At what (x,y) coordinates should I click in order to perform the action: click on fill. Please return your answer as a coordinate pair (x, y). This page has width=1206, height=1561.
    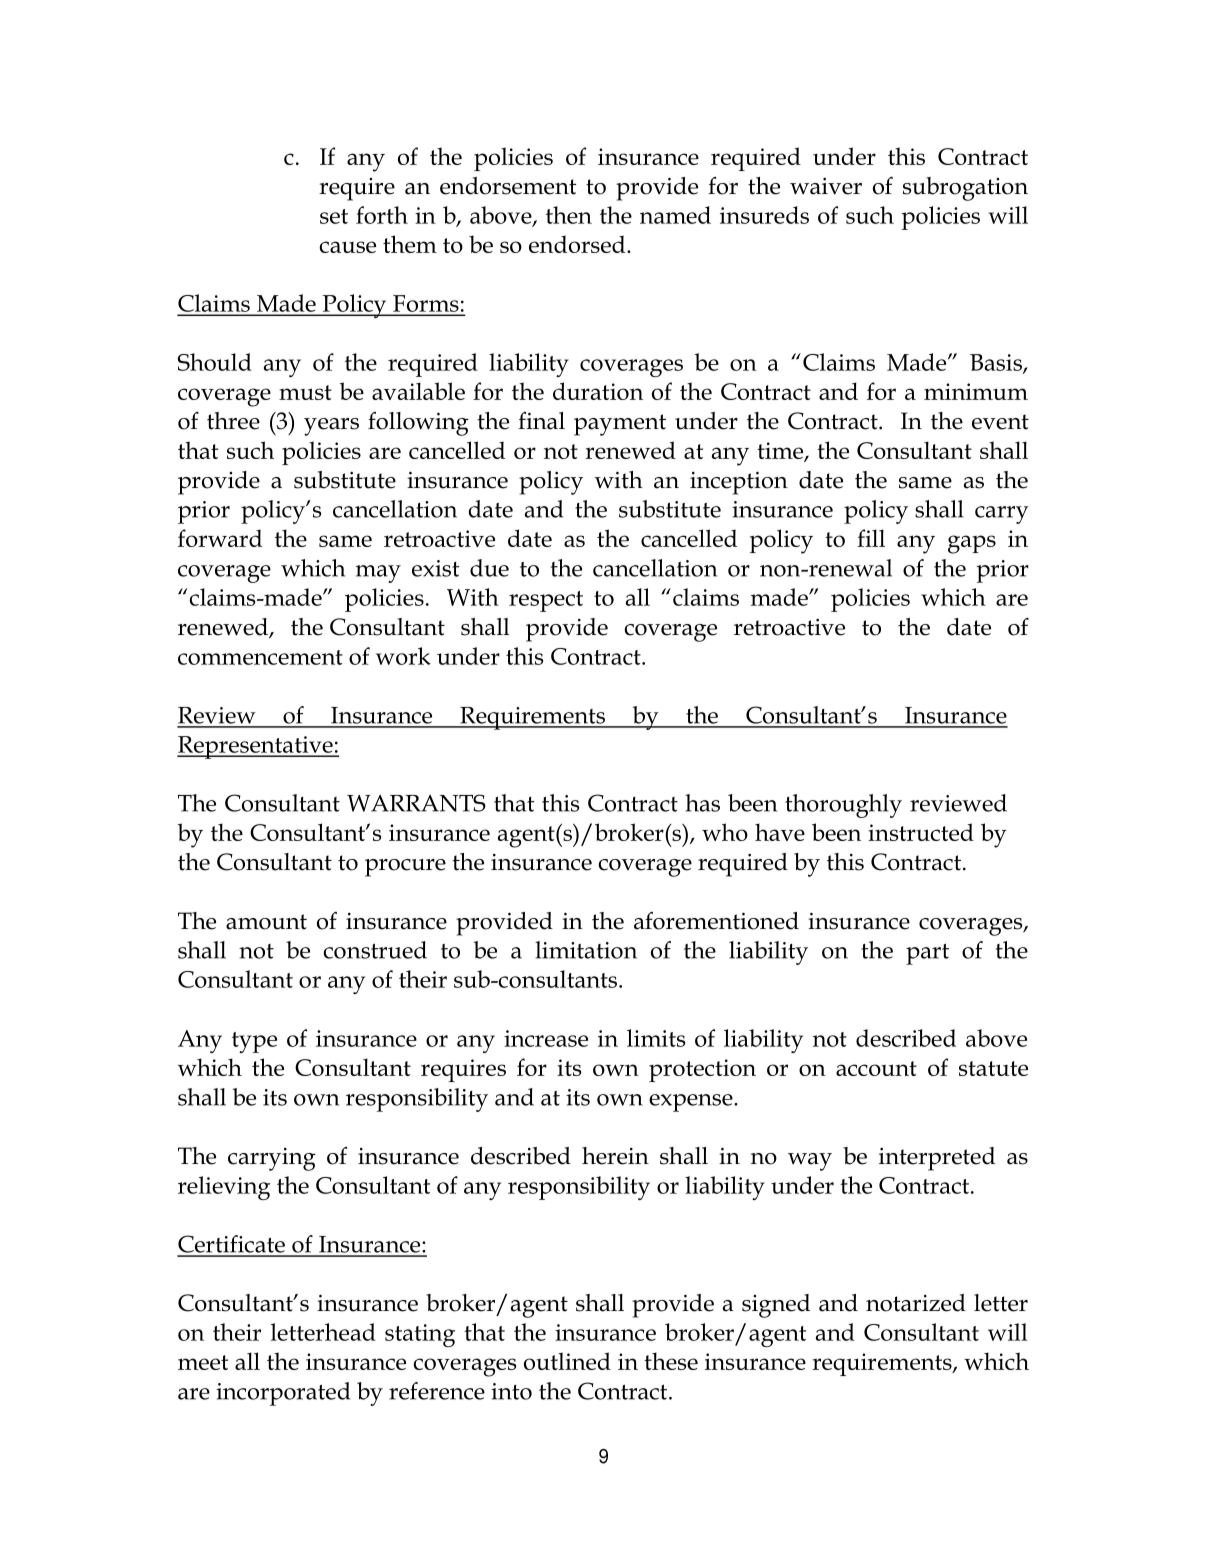
    Looking at the image, I should click on (871, 538).
